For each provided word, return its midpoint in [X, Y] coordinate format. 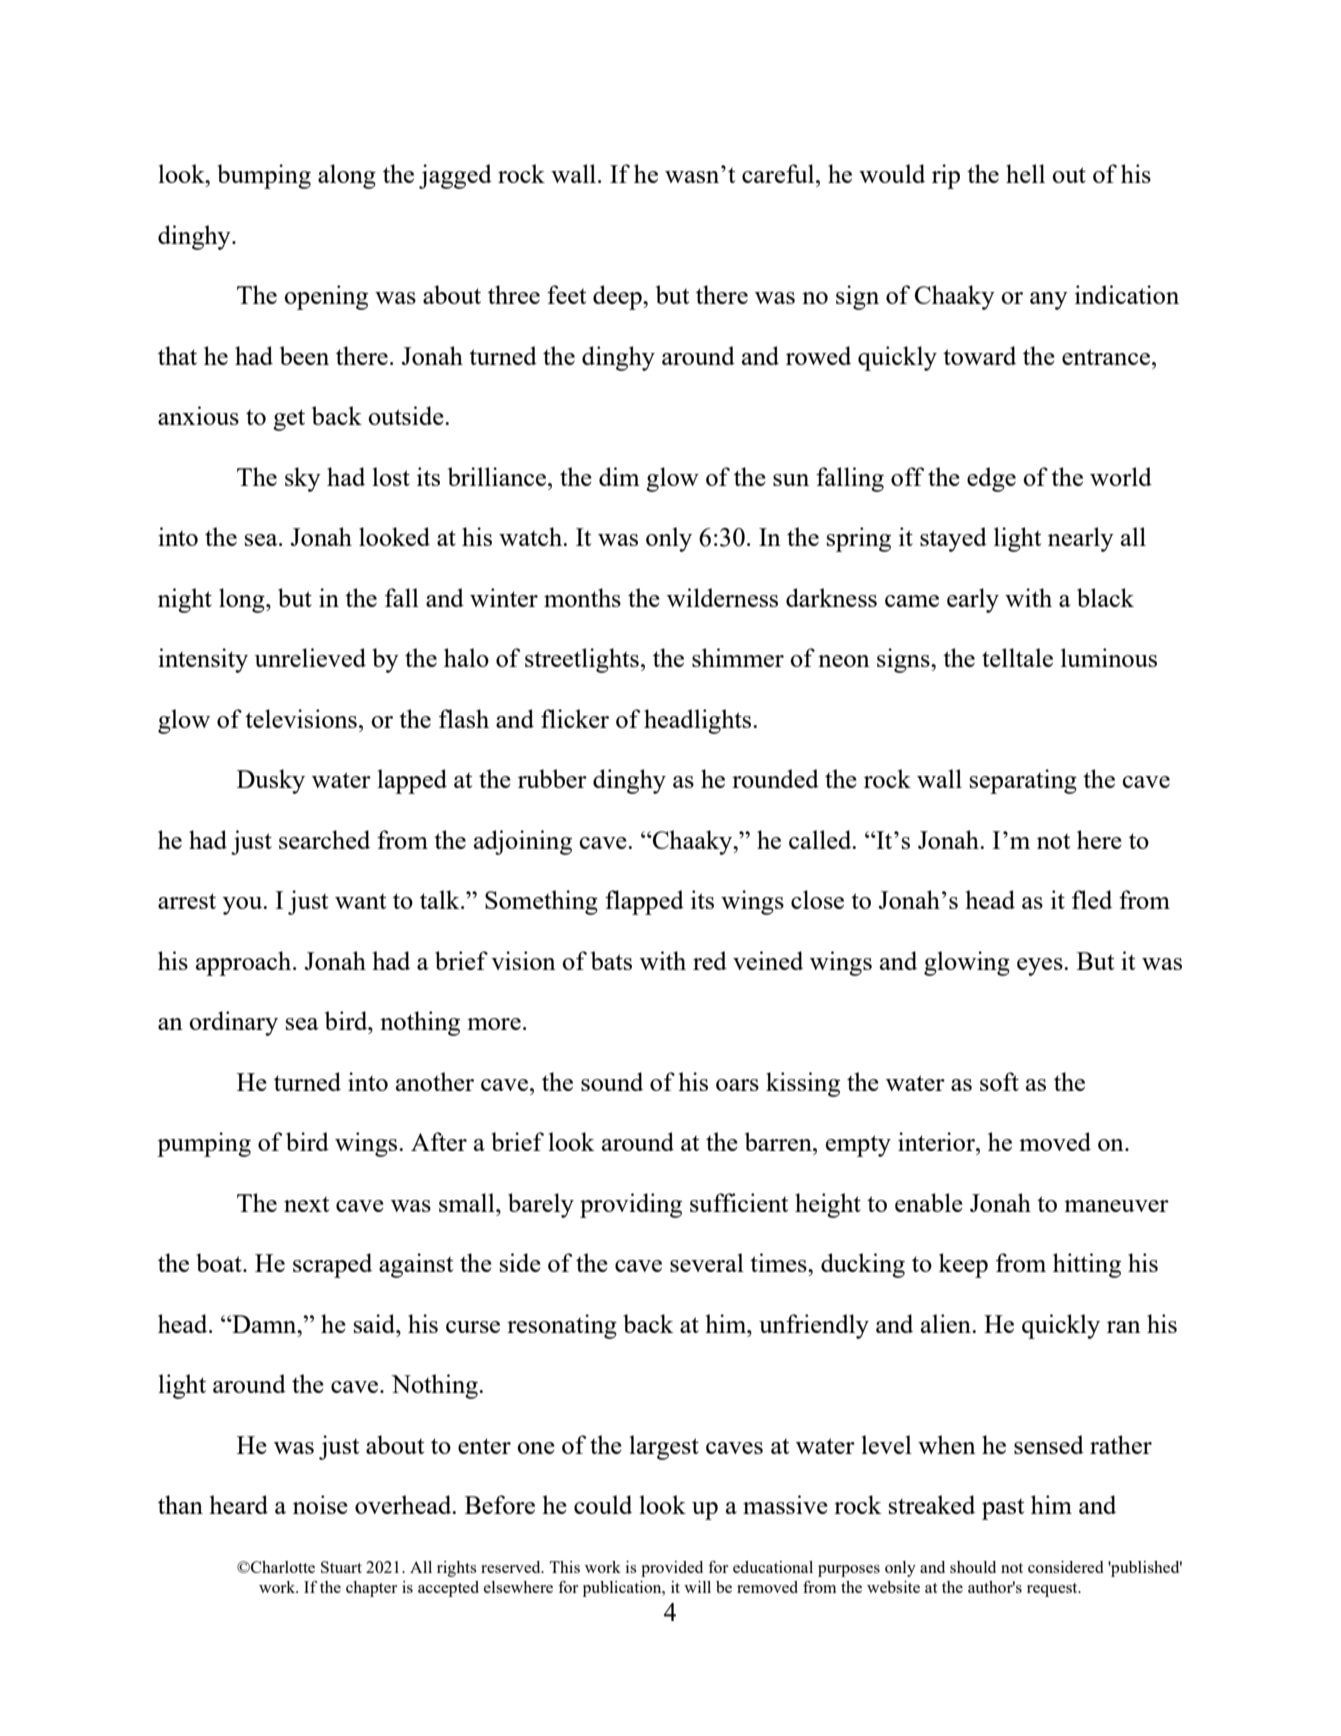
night [185, 600]
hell [1025, 173]
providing [631, 1205]
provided [672, 1569]
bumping [264, 176]
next [306, 1204]
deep [618, 297]
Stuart [341, 1567]
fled [1092, 899]
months [582, 597]
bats [611, 960]
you [244, 906]
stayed [953, 539]
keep [963, 1265]
